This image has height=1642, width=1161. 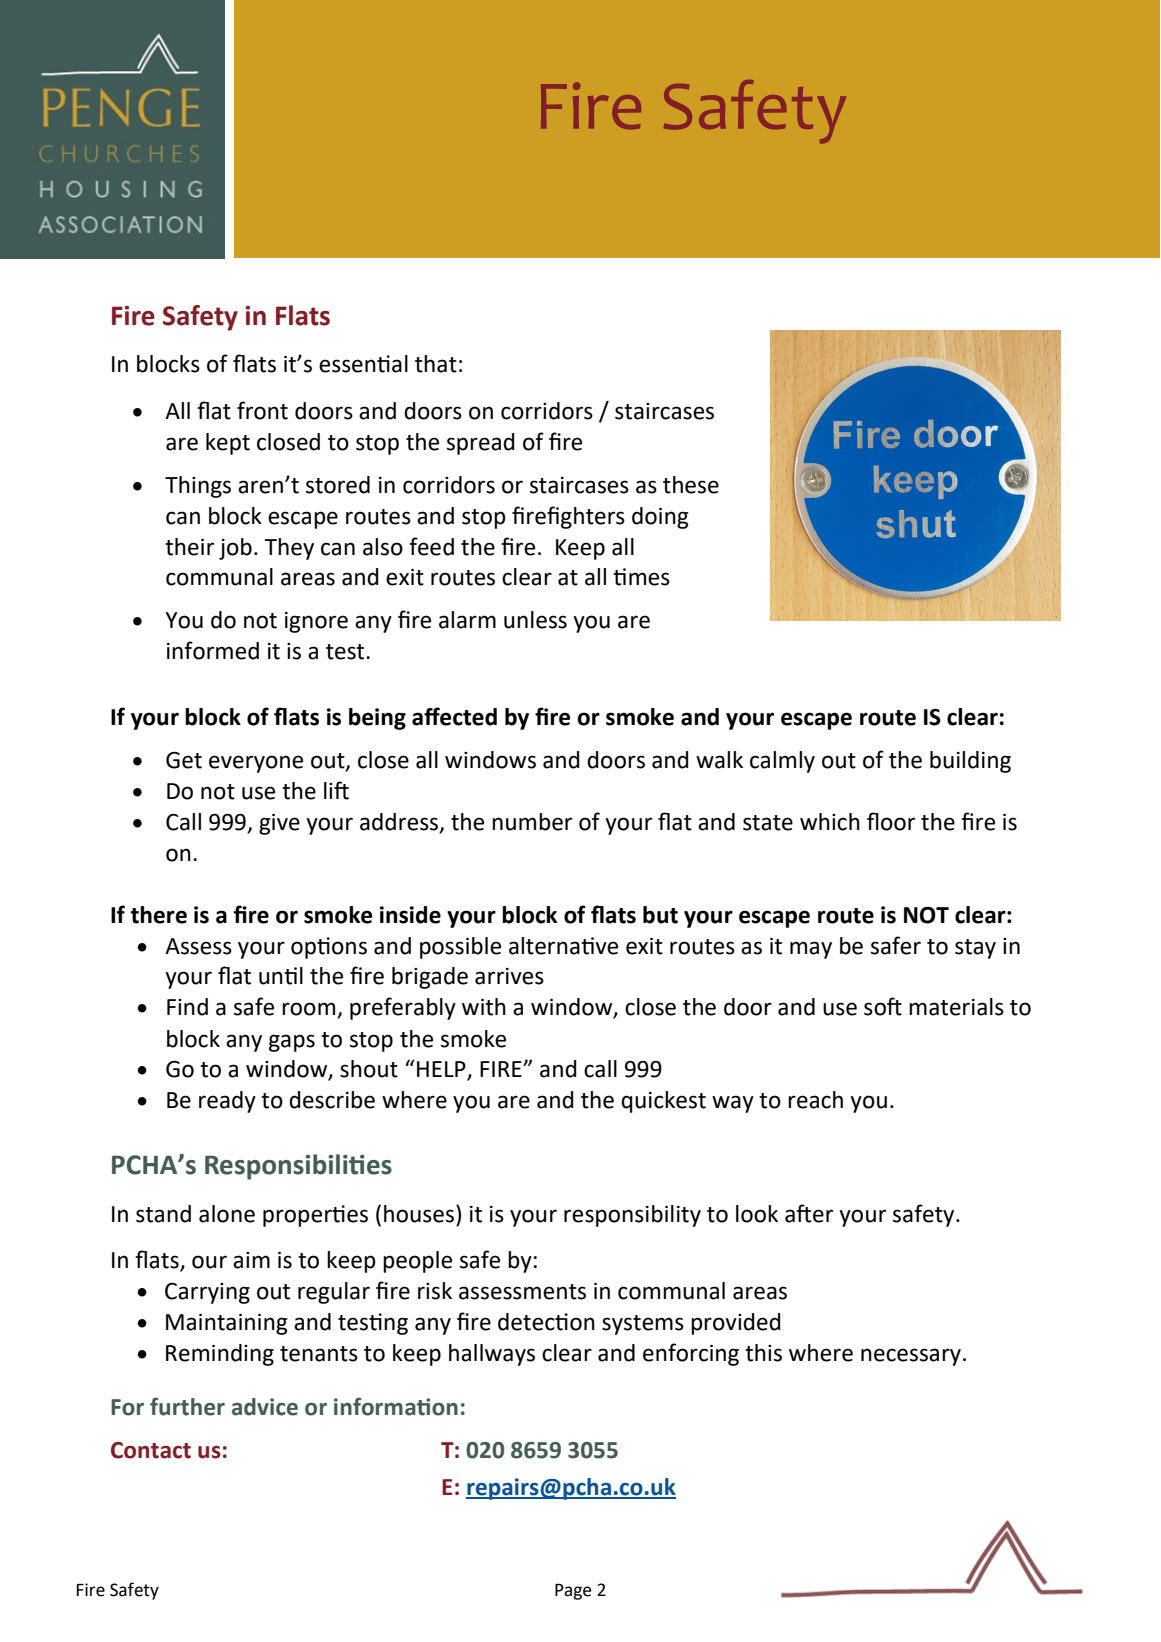 I want to click on front, so click(x=262, y=410).
